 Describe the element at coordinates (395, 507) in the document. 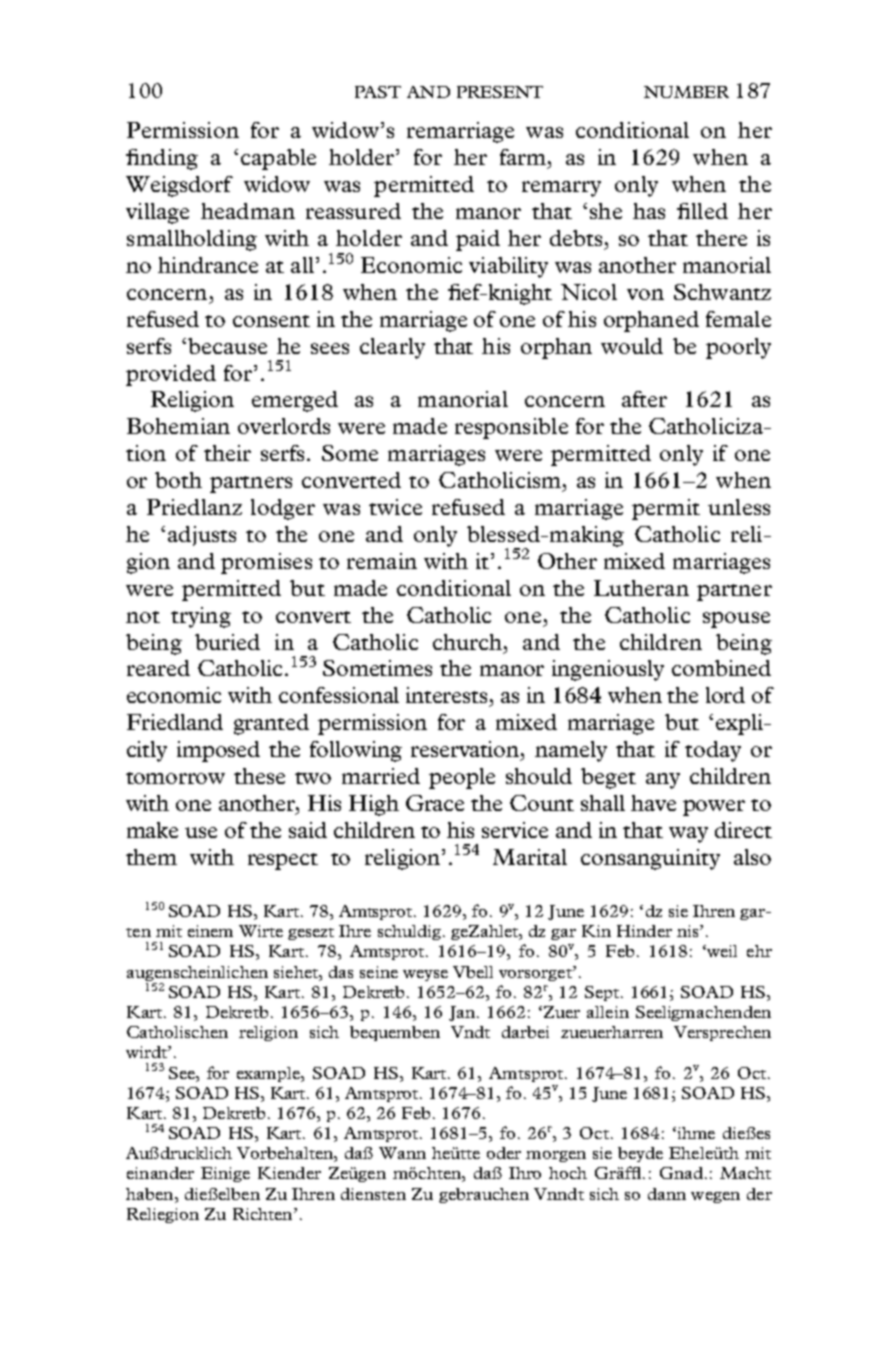

I see `twice` at that location.
